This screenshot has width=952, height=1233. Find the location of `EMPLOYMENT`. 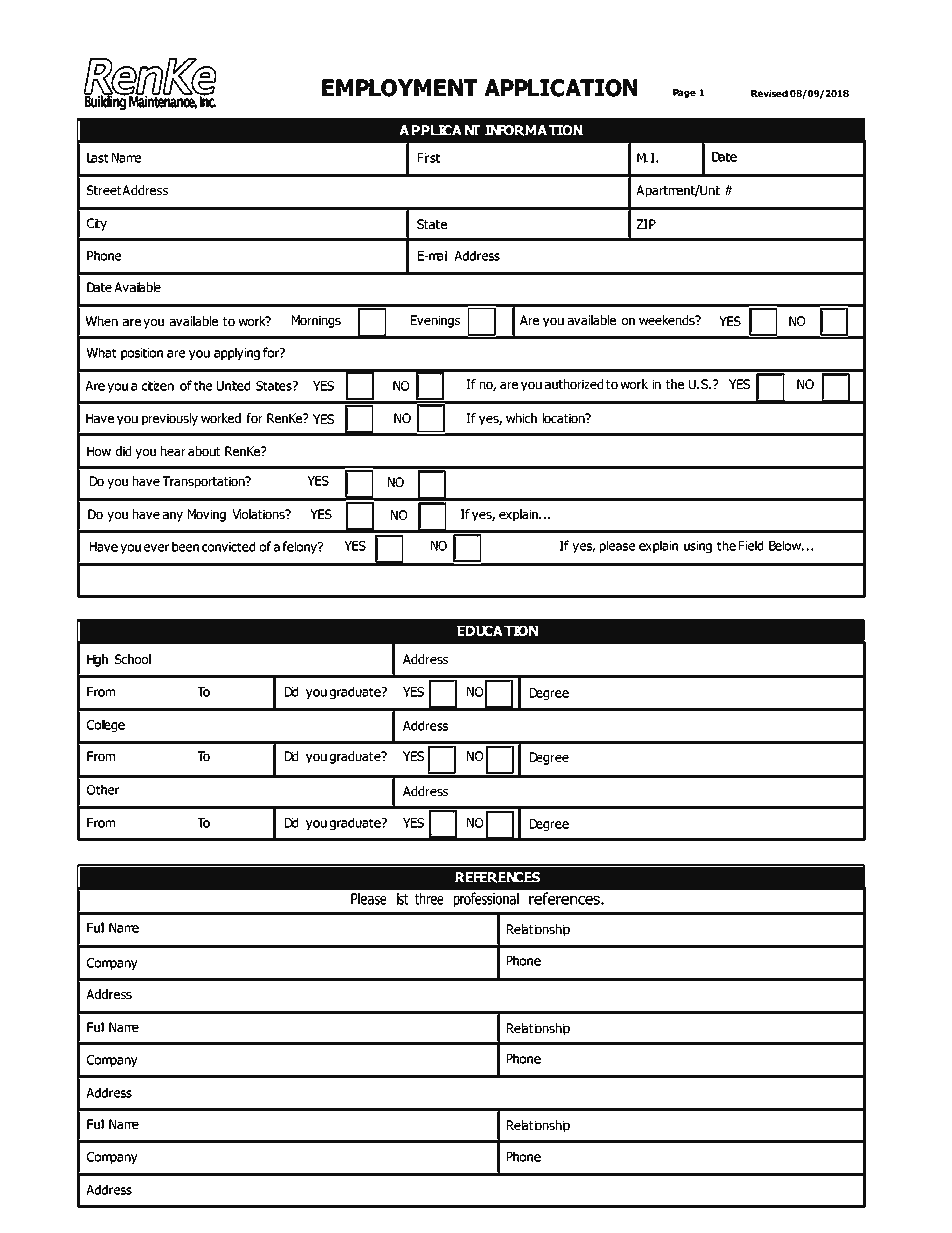

EMPLOYMENT is located at coordinates (399, 88).
